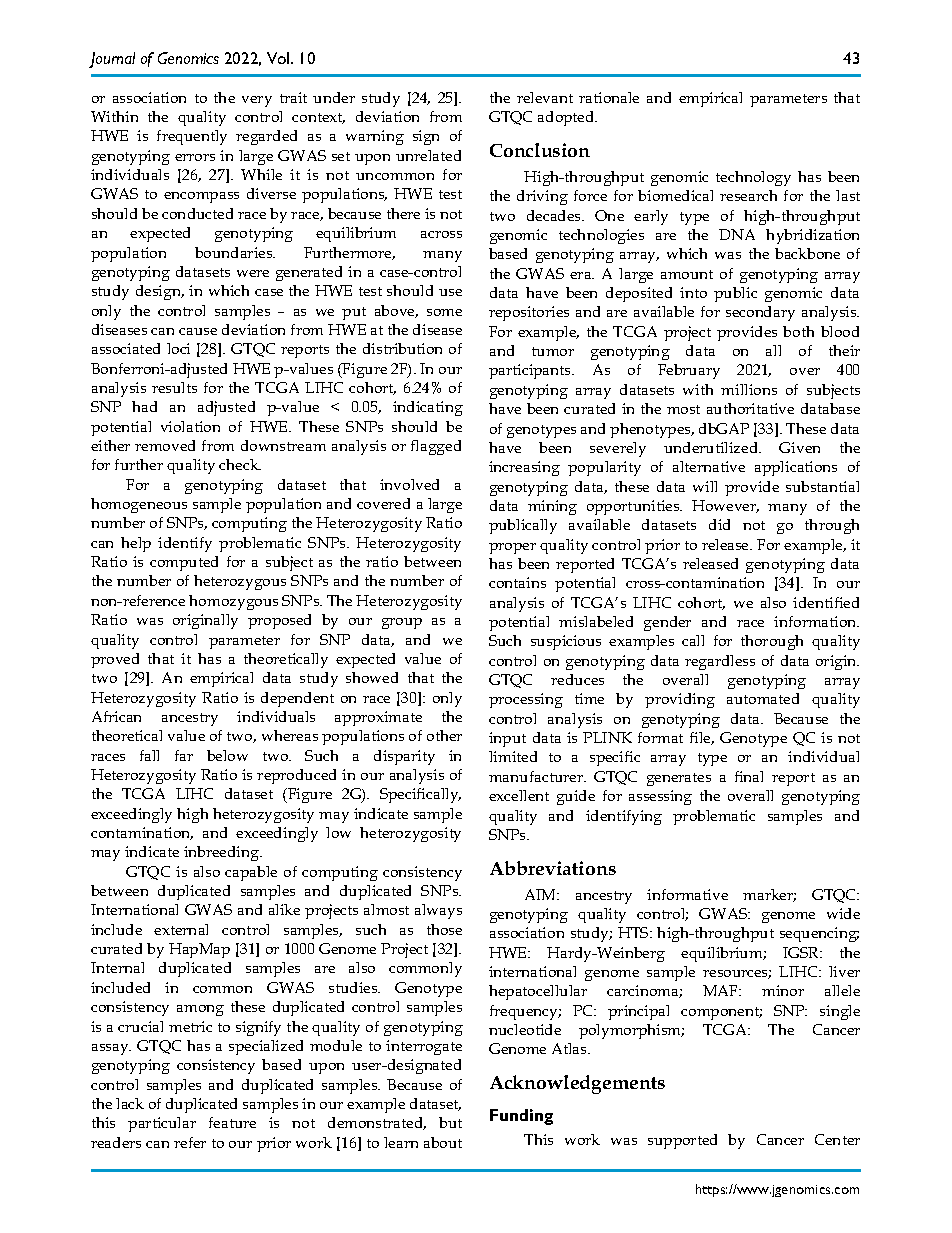 This screenshot has height=1233, width=952. What do you see at coordinates (753, 178) in the screenshot?
I see `technology` at bounding box center [753, 178].
